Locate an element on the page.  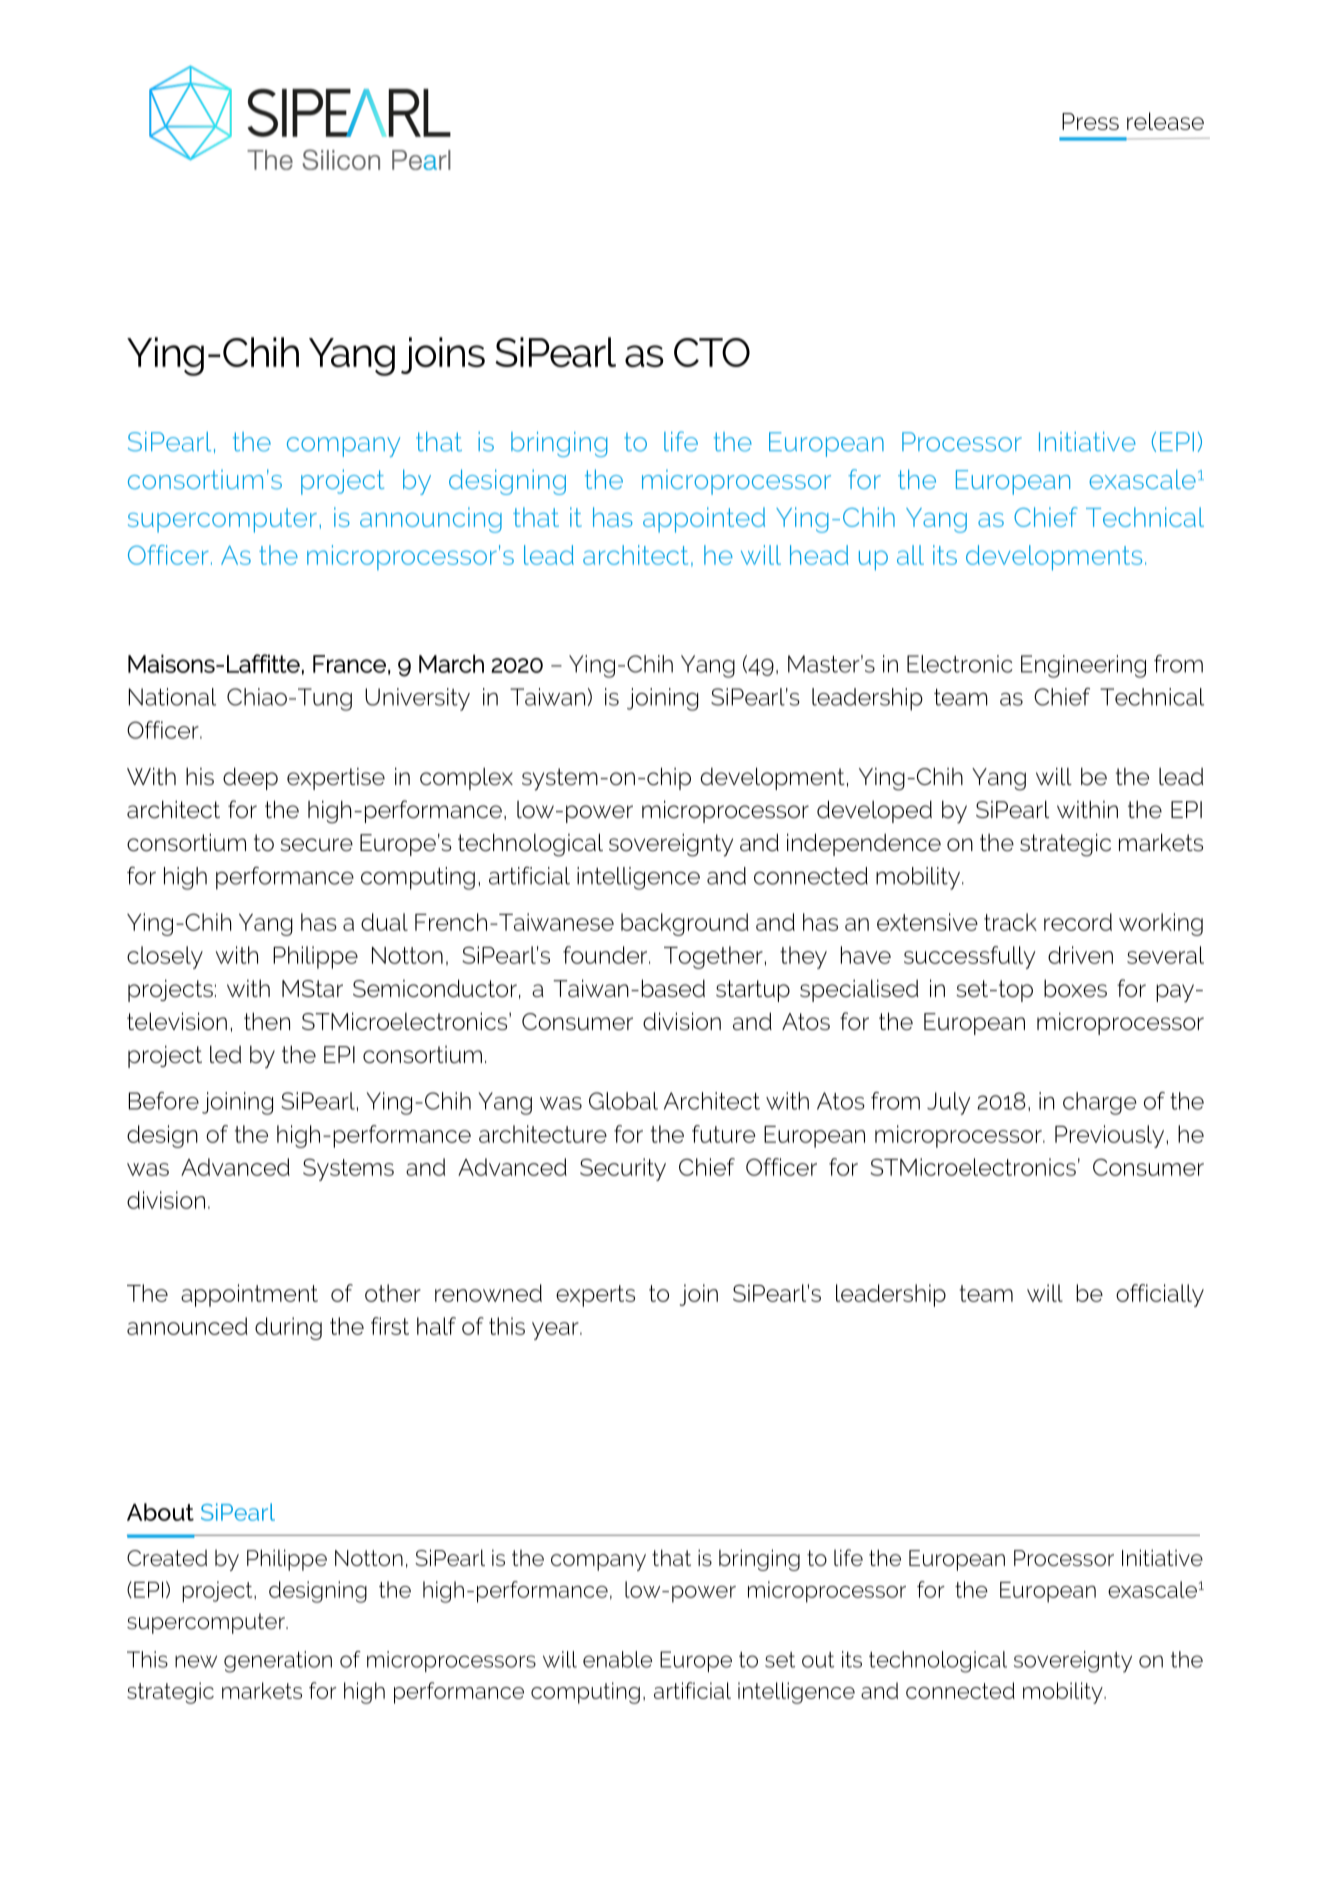
officially is located at coordinates (1160, 1295).
